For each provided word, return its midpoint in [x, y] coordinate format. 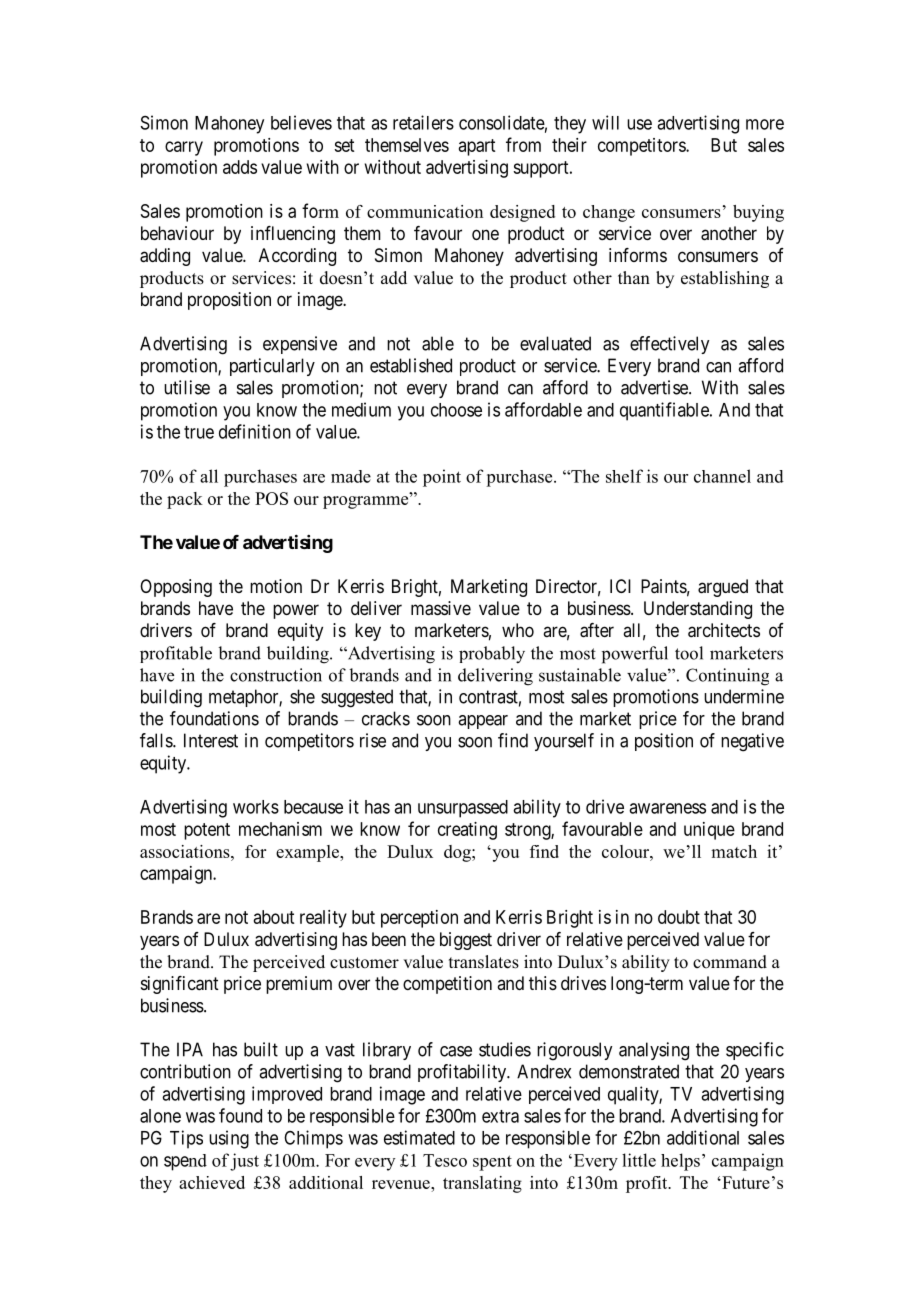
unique [709, 831]
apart [477, 147]
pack [185, 500]
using [229, 1139]
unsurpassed [463, 809]
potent [207, 831]
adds [240, 167]
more [765, 124]
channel [722, 476]
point [442, 478]
